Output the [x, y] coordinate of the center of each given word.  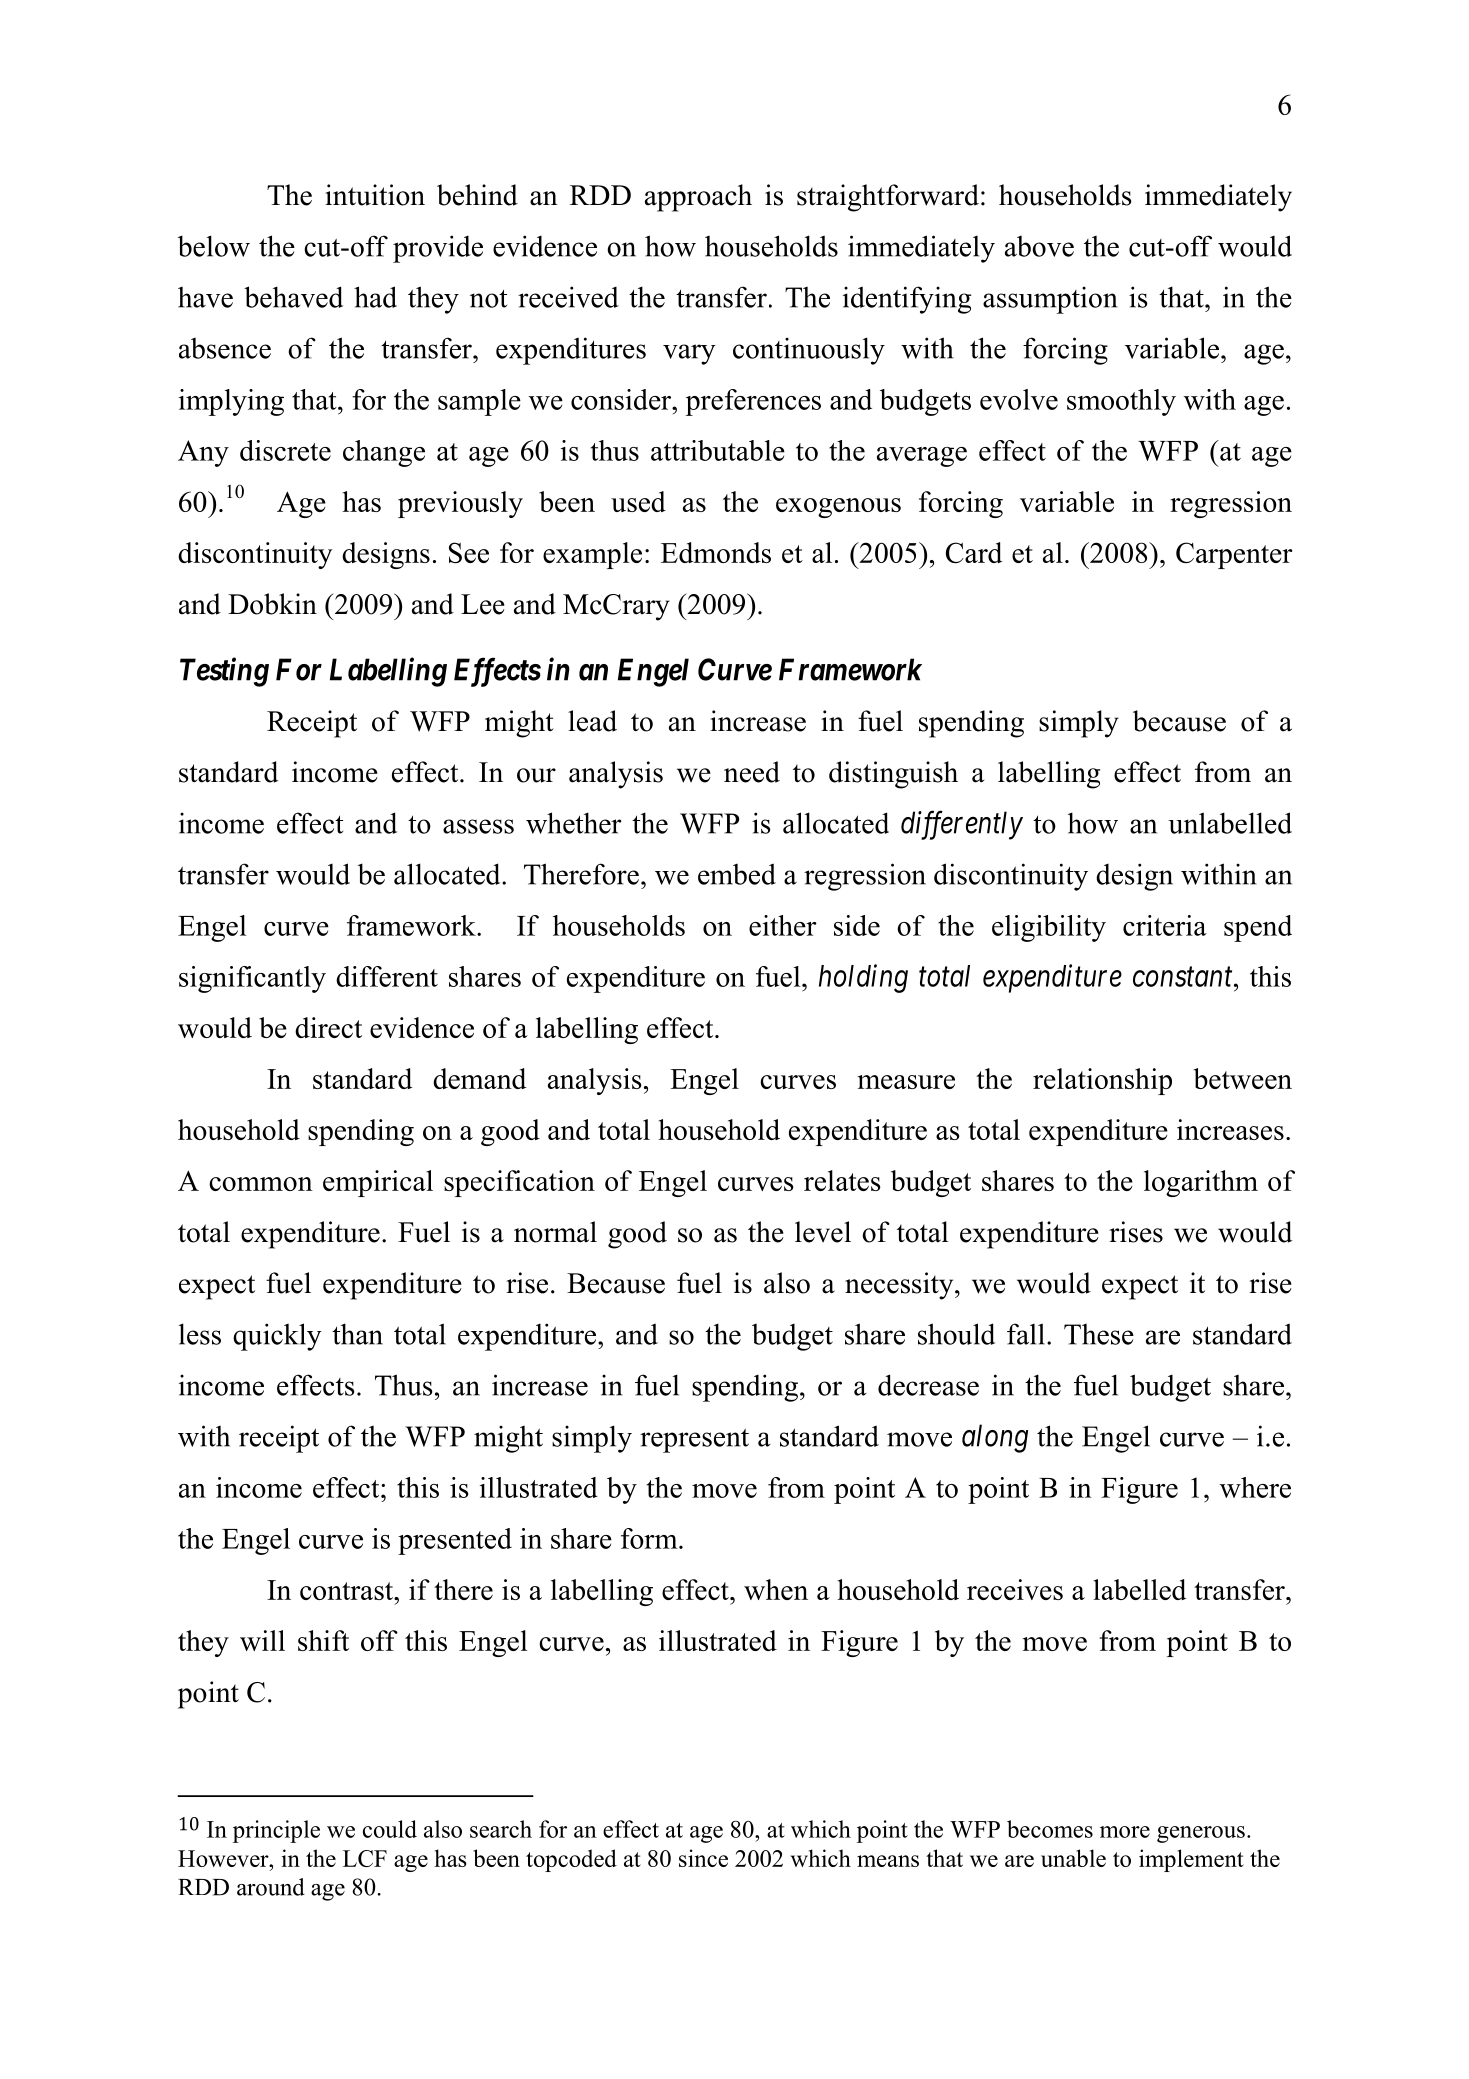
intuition [375, 195]
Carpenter [1234, 555]
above [1039, 246]
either [783, 925]
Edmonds [716, 552]
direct [328, 1027]
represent [694, 1441]
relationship [1102, 1081]
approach [698, 198]
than [357, 1334]
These [1099, 1334]
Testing [224, 672]
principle [276, 1831]
